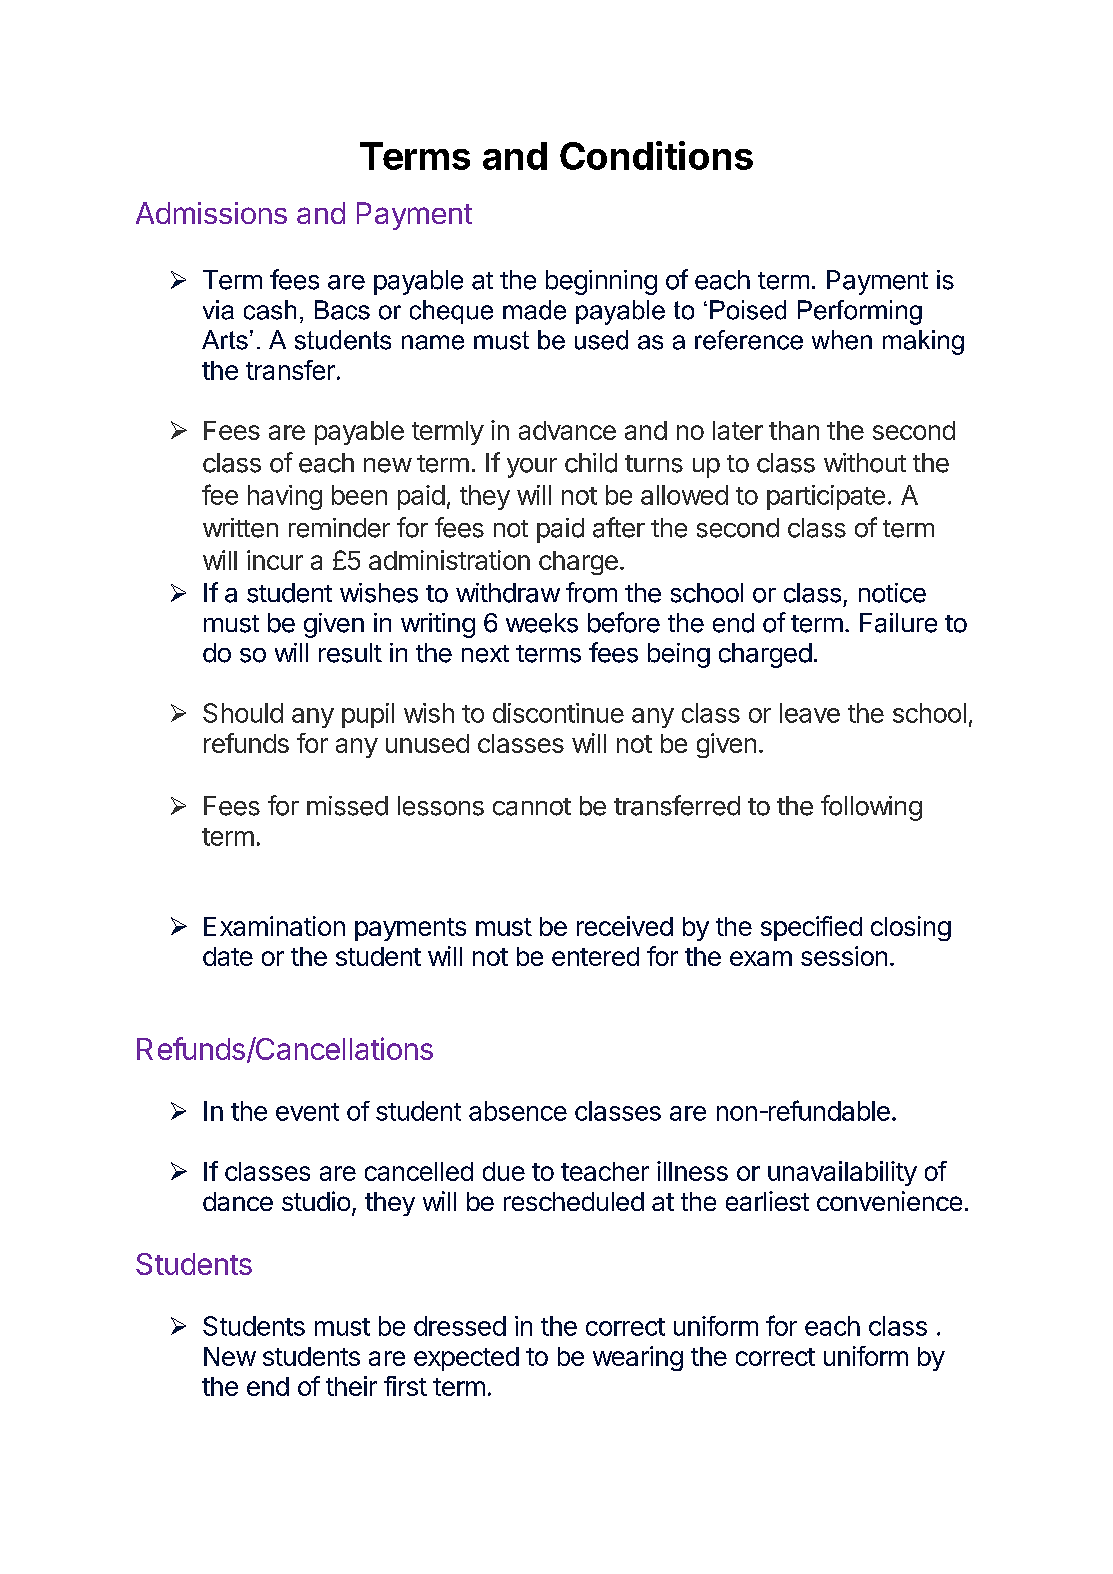 This document has width=1113, height=1574. What do you see at coordinates (860, 312) in the document?
I see `Performing` at bounding box center [860, 312].
